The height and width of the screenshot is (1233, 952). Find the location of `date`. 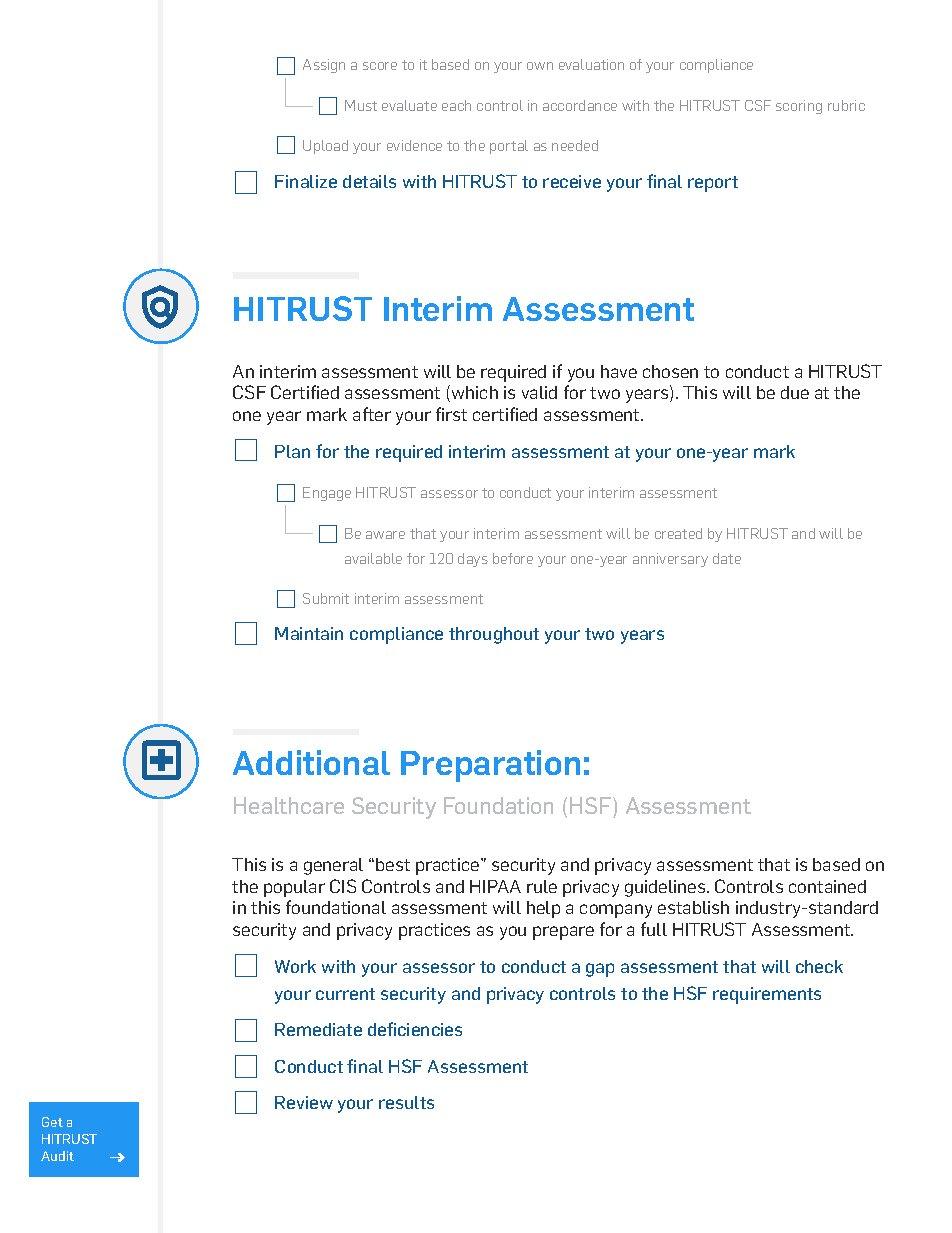

date is located at coordinates (727, 558).
